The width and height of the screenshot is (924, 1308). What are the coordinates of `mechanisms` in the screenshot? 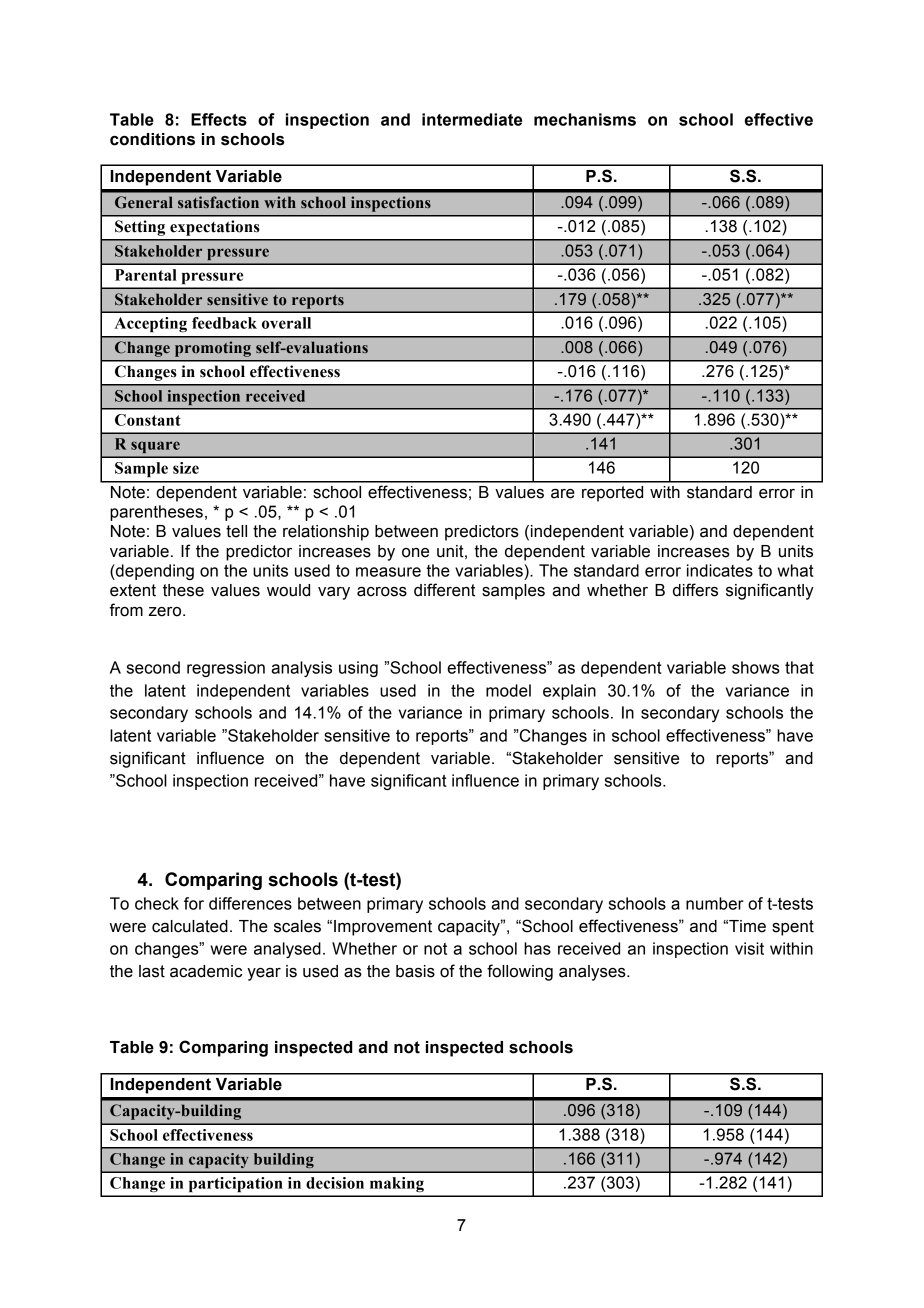 It's located at (585, 119).
